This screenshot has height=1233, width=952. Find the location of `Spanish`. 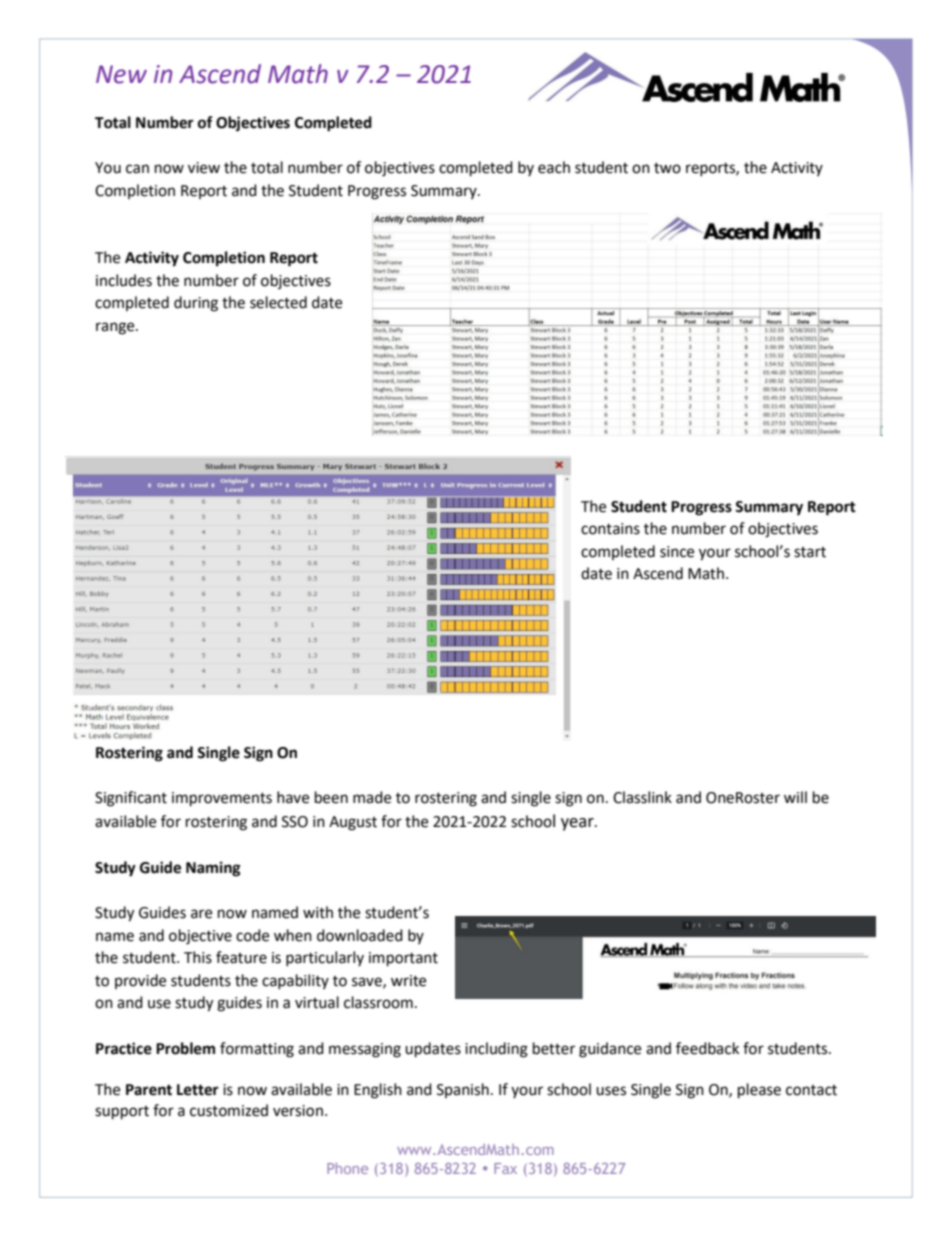

Spanish is located at coordinates (463, 1090).
